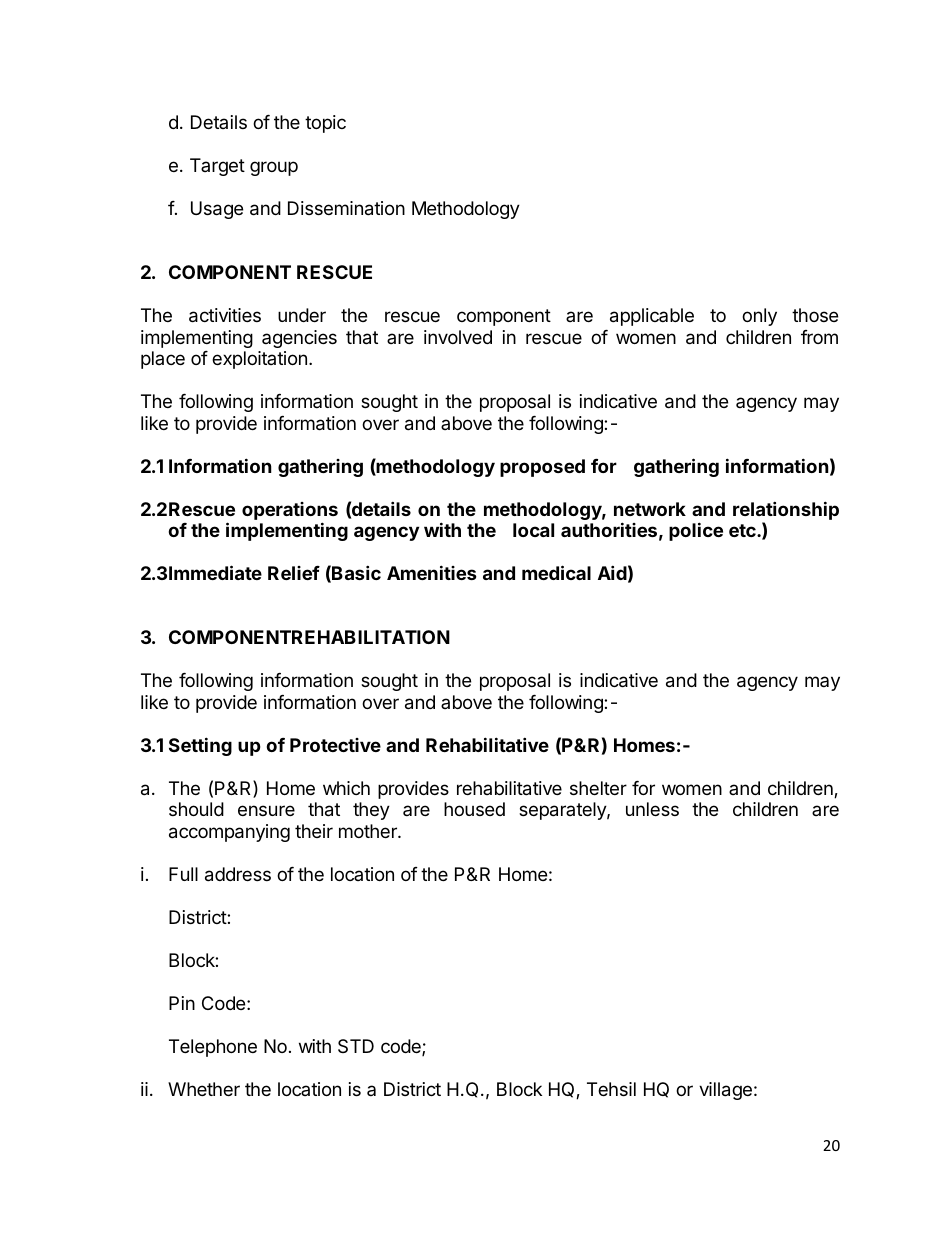 Image resolution: width=952 pixels, height=1233 pixels. What do you see at coordinates (217, 167) in the screenshot?
I see `Target` at bounding box center [217, 167].
